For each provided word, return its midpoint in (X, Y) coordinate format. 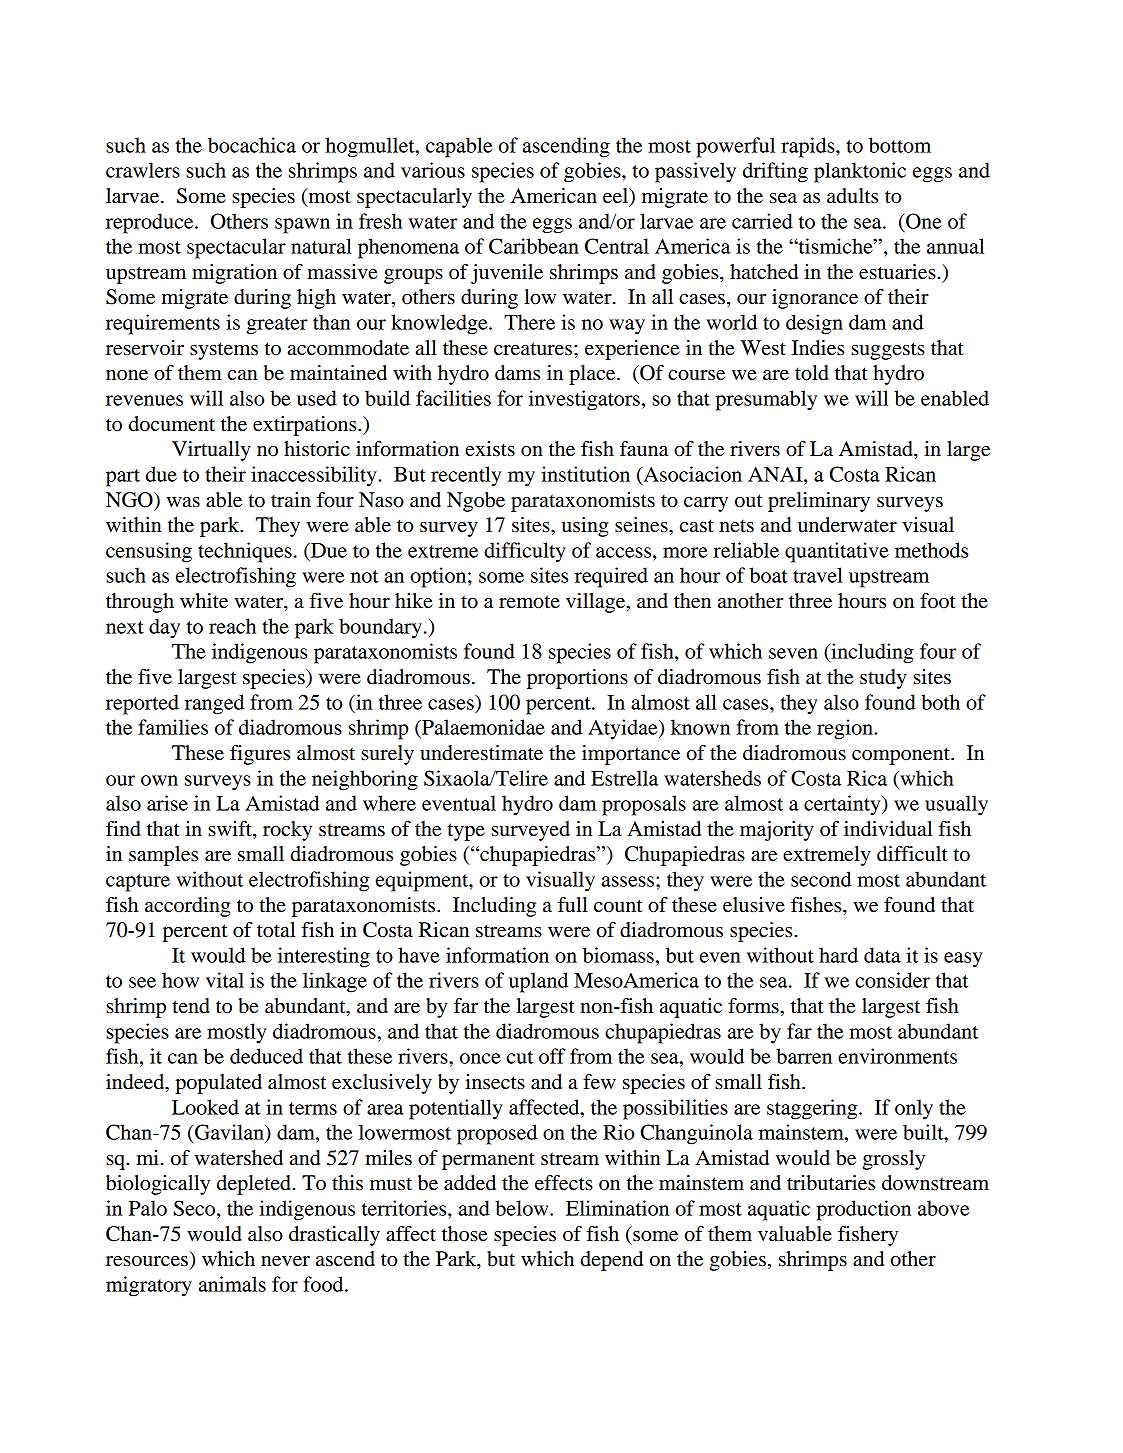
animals (232, 1284)
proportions (577, 679)
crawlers (143, 170)
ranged (214, 704)
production (863, 1210)
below (523, 1208)
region (846, 729)
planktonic (860, 172)
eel (617, 197)
